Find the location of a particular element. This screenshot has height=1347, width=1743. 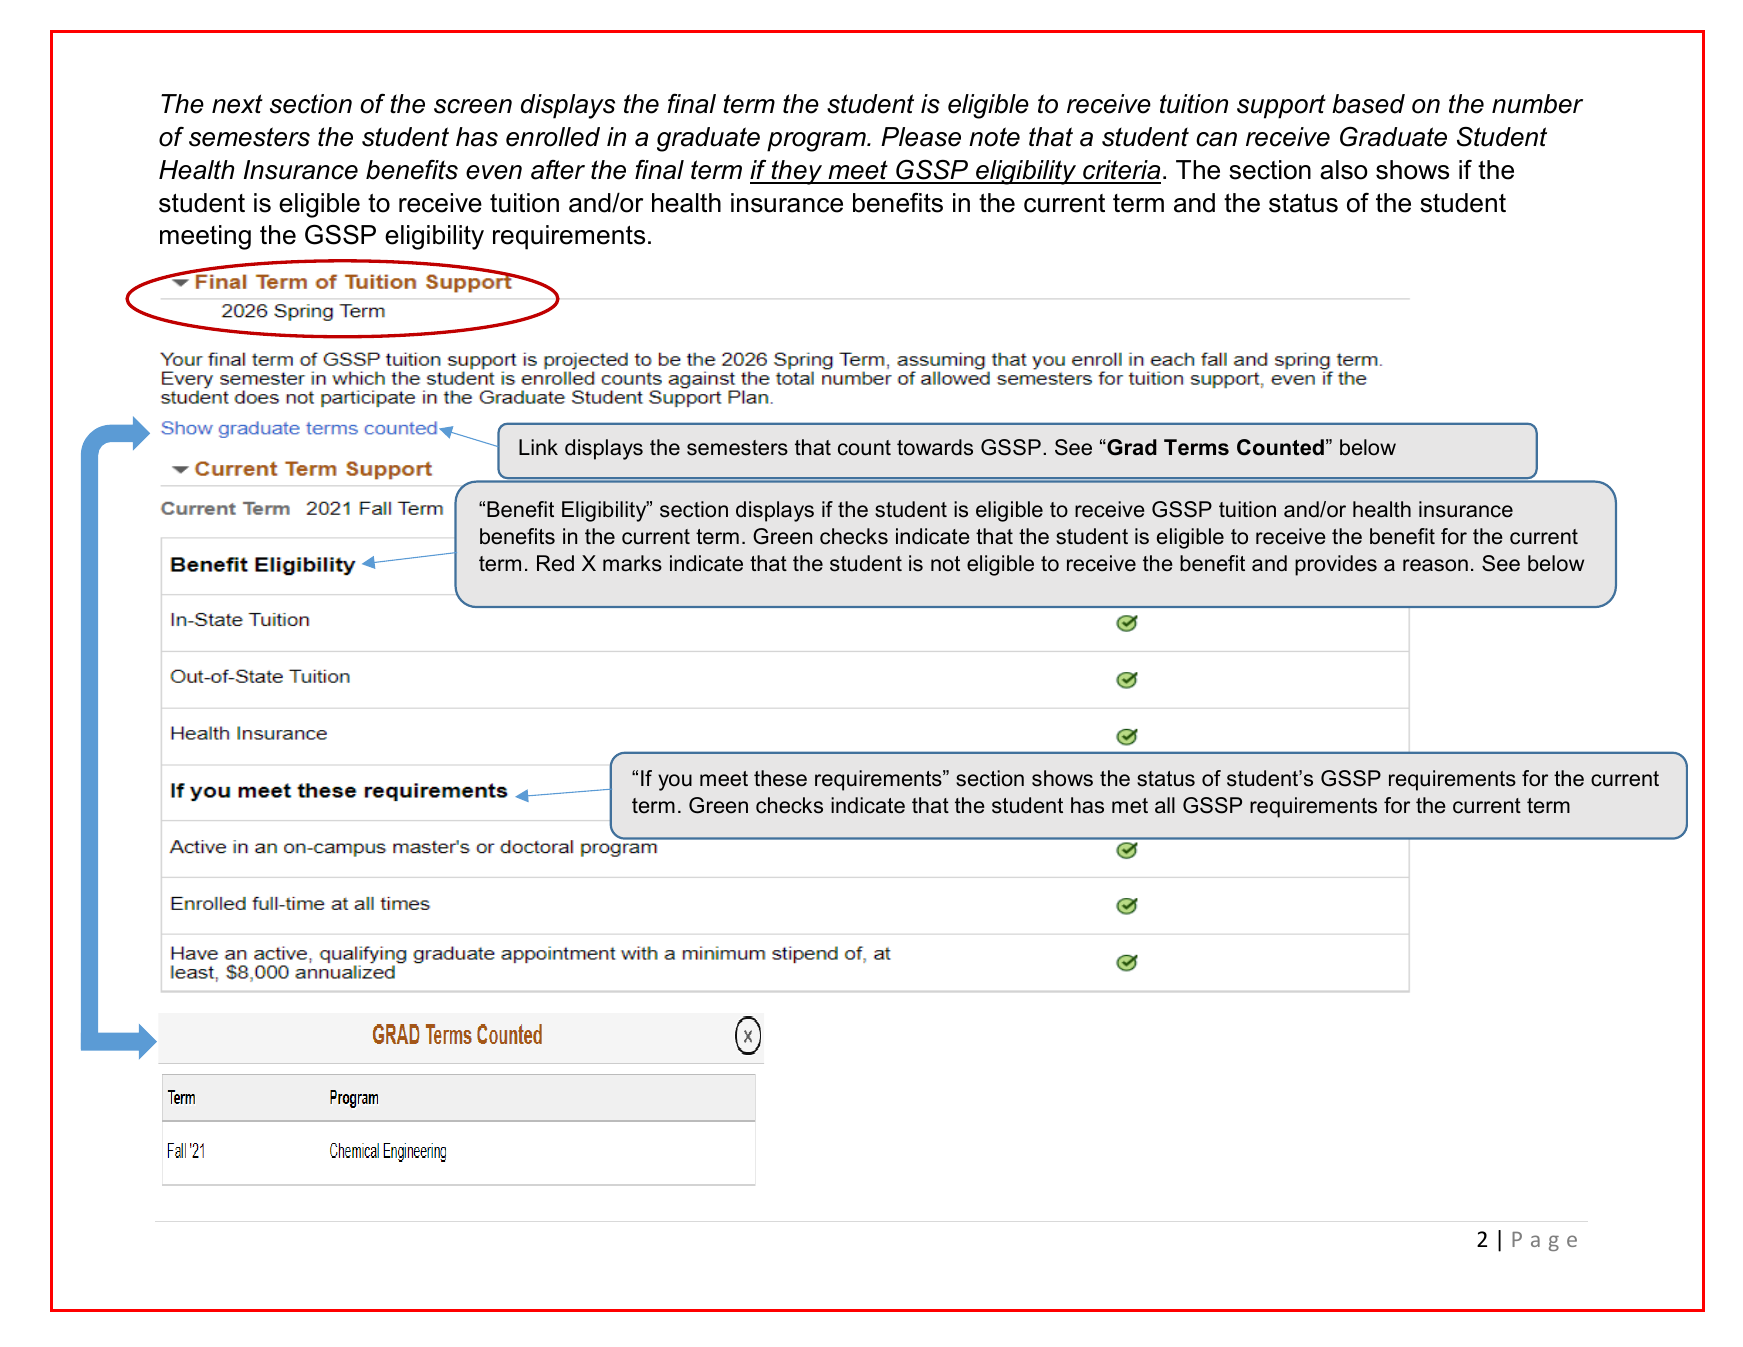

towards is located at coordinates (935, 447).
